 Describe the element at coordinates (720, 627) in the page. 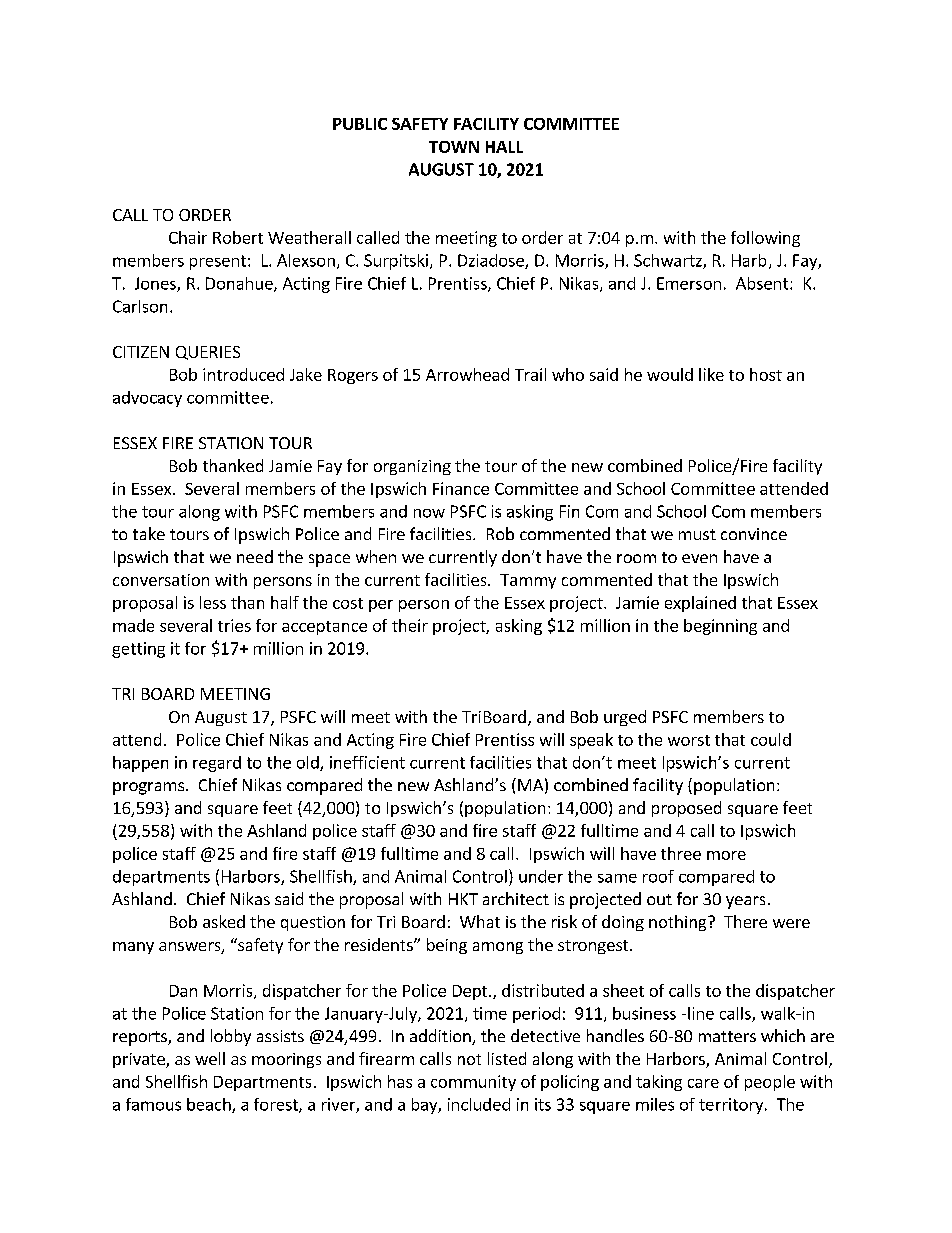

I see `beginning` at that location.
